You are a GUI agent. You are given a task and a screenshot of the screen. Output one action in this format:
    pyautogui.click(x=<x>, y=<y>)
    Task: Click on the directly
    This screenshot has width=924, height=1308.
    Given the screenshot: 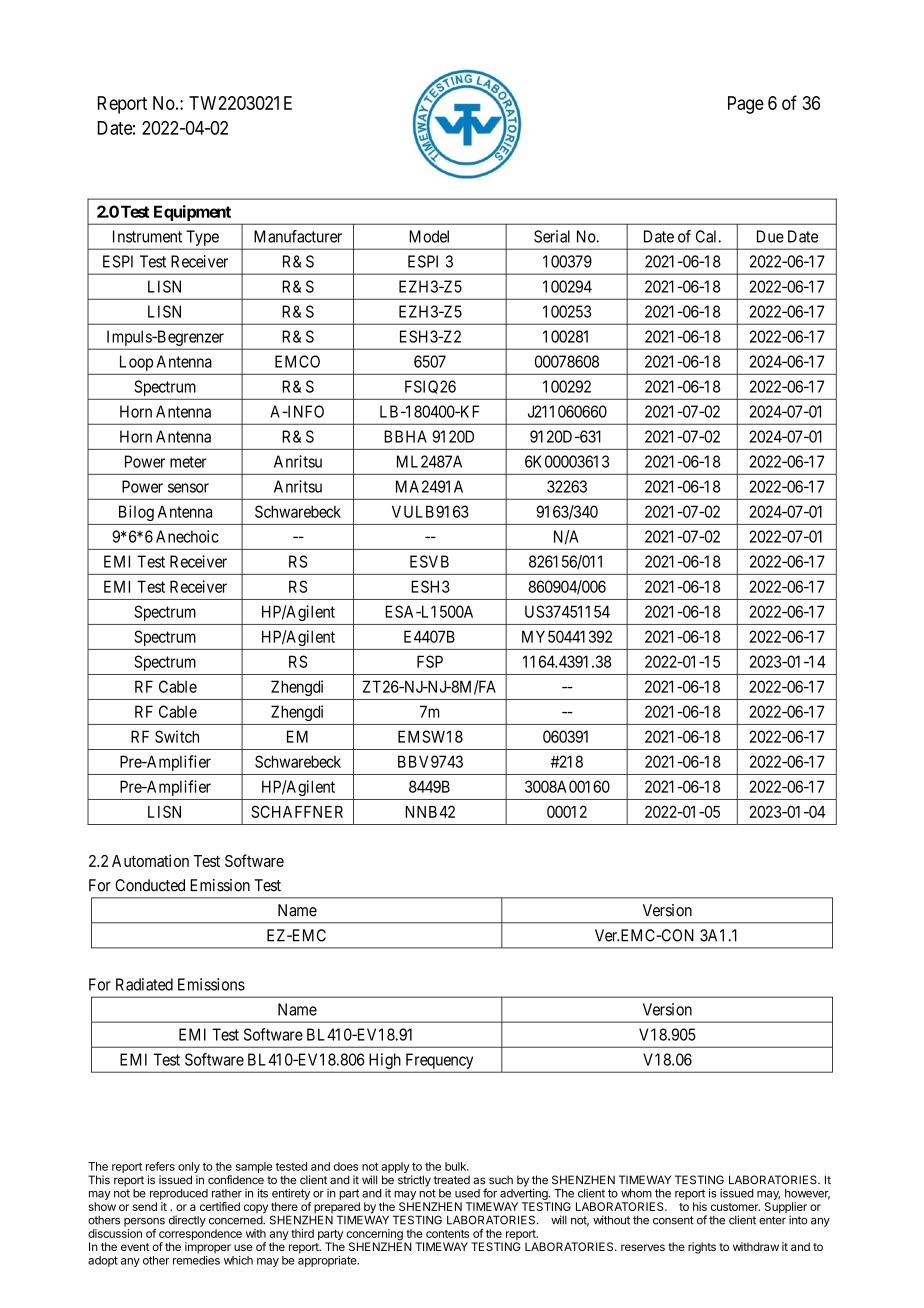 What is the action you would take?
    pyautogui.click(x=187, y=1221)
